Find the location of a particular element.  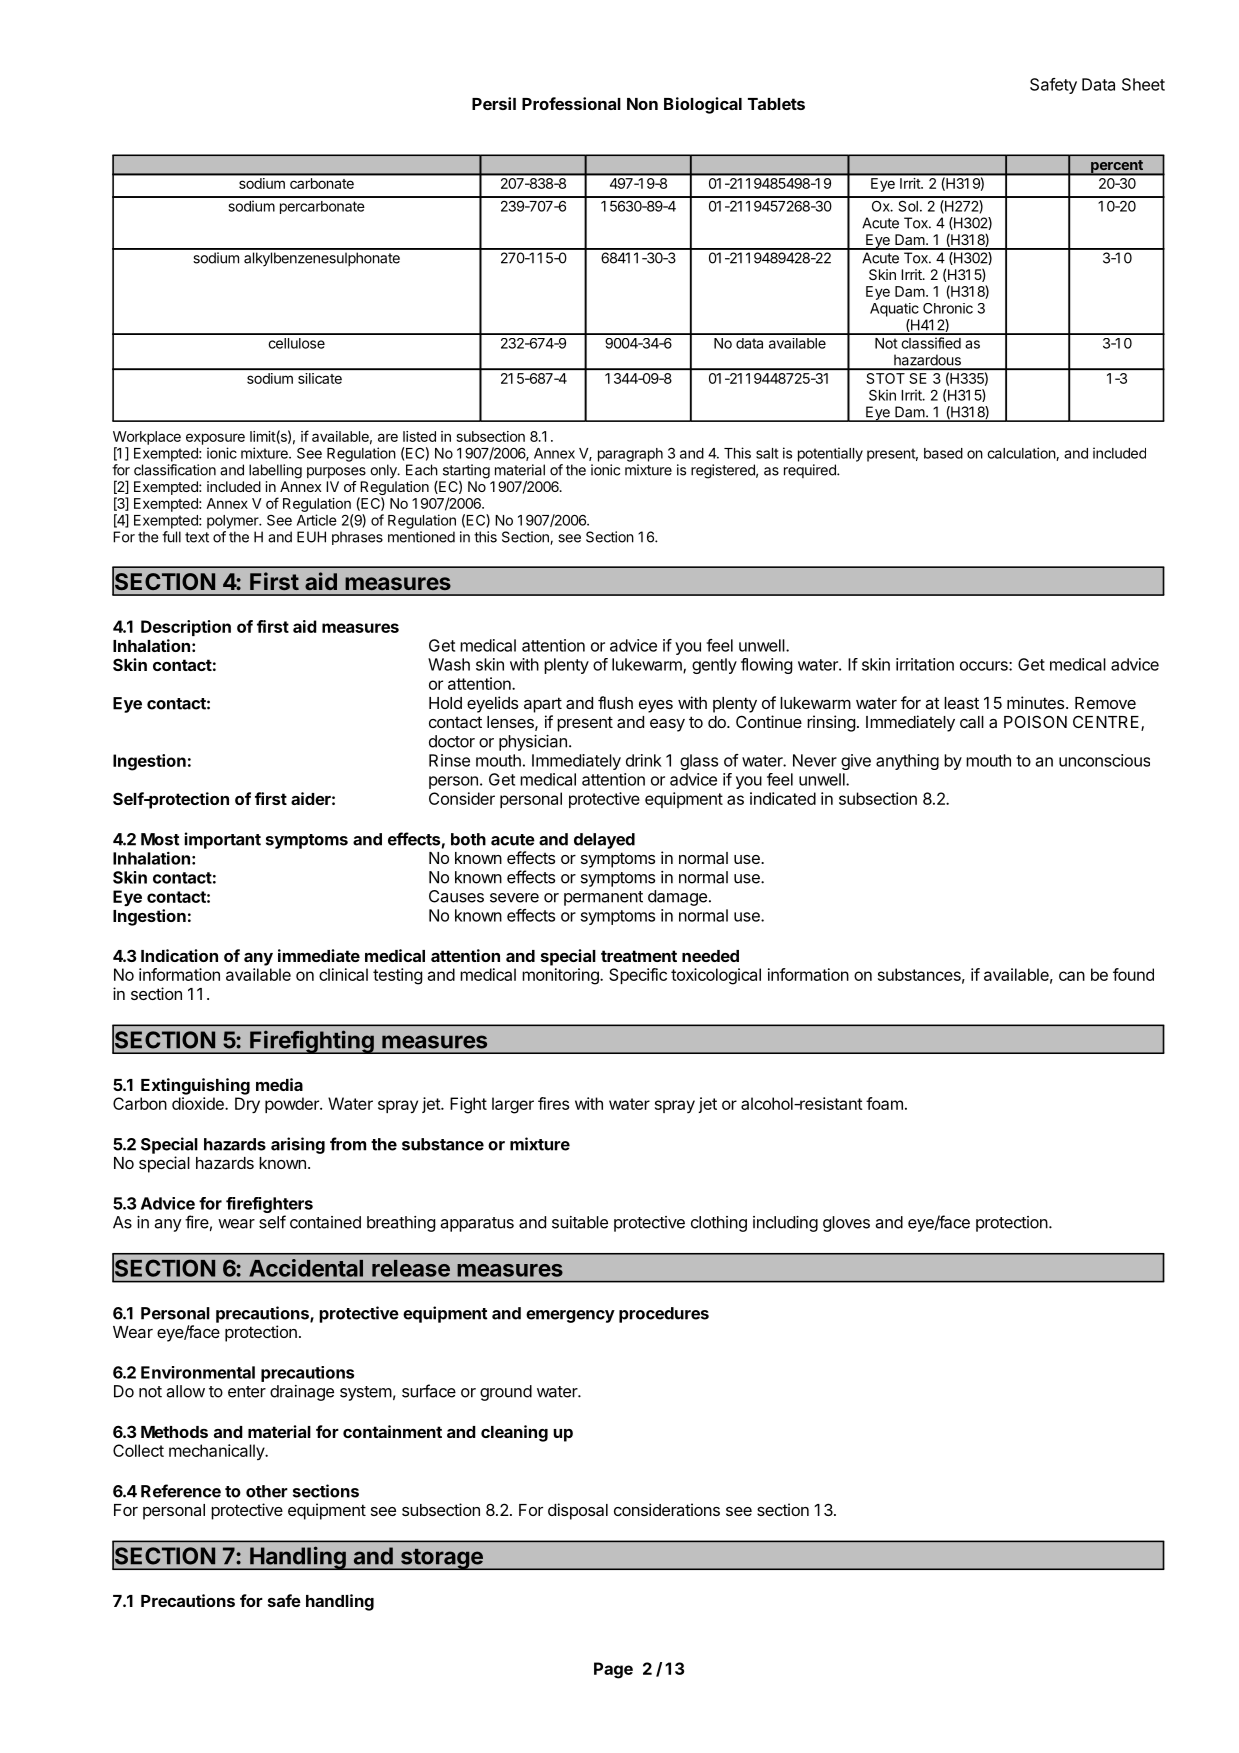

disposal is located at coordinates (578, 1511).
